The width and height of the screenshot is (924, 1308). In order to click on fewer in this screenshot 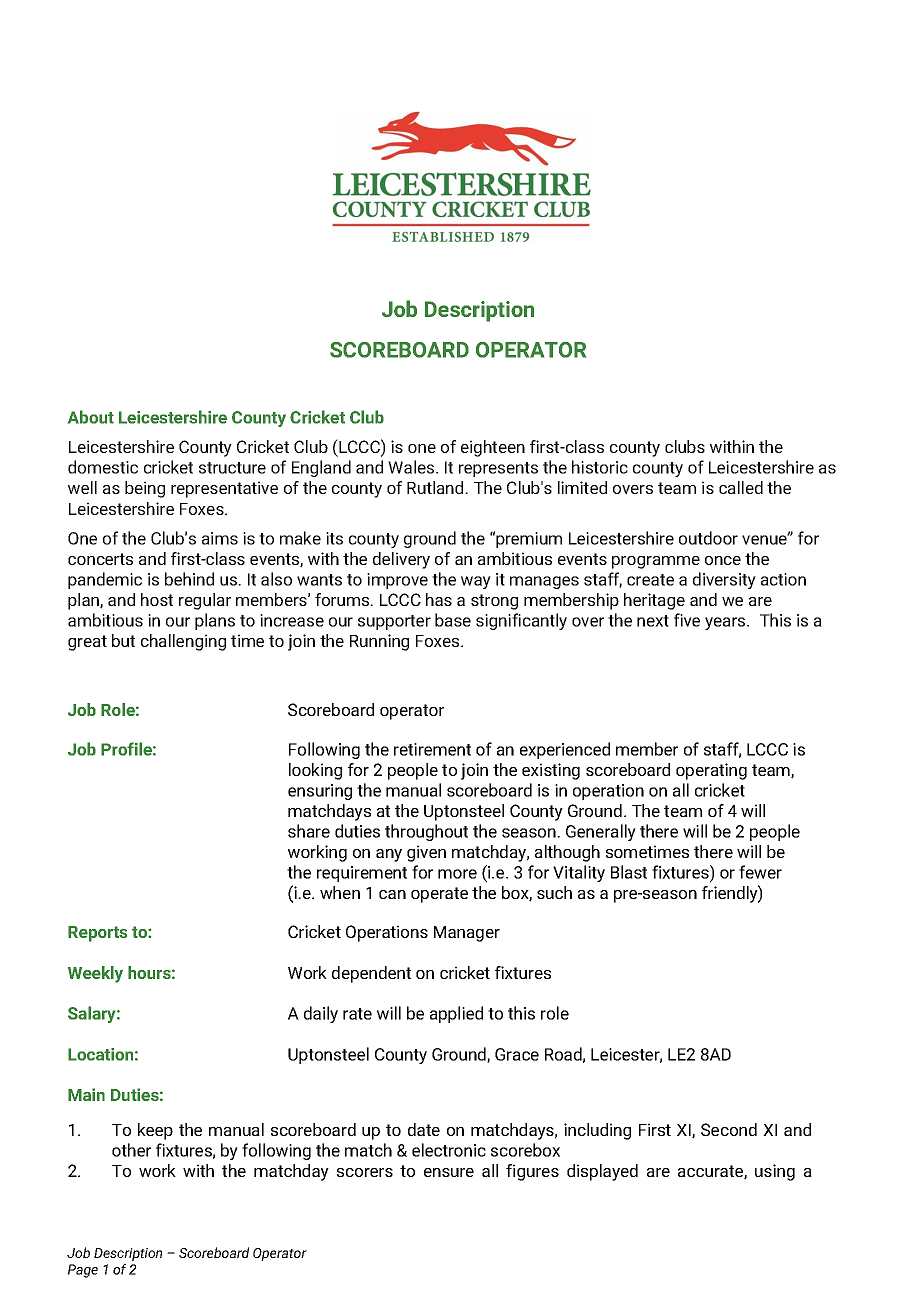, I will do `click(760, 872)`.
